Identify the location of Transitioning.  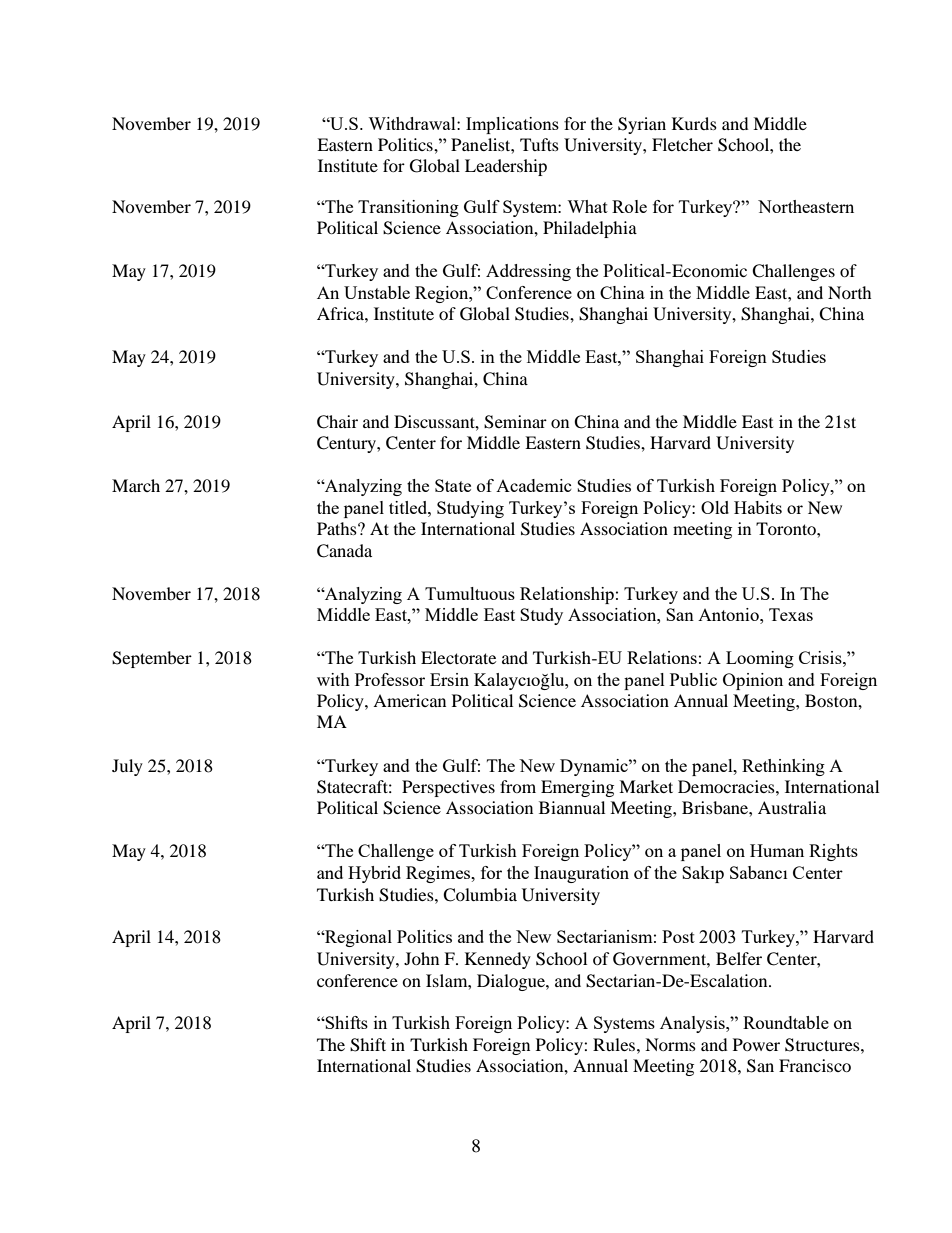
(408, 208).
